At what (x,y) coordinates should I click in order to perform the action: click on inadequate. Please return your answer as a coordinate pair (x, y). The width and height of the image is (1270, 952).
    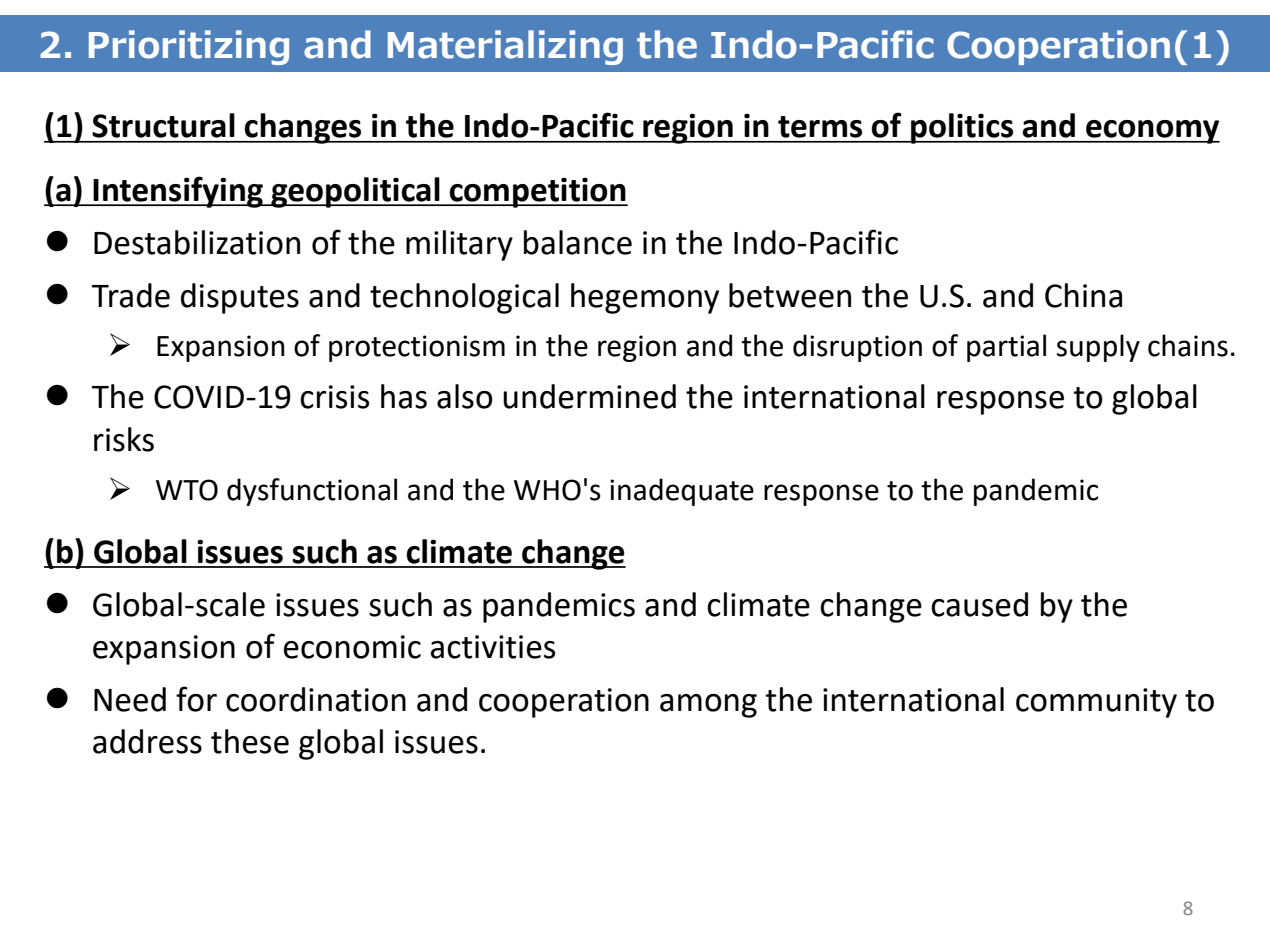
    Looking at the image, I should click on (682, 492).
